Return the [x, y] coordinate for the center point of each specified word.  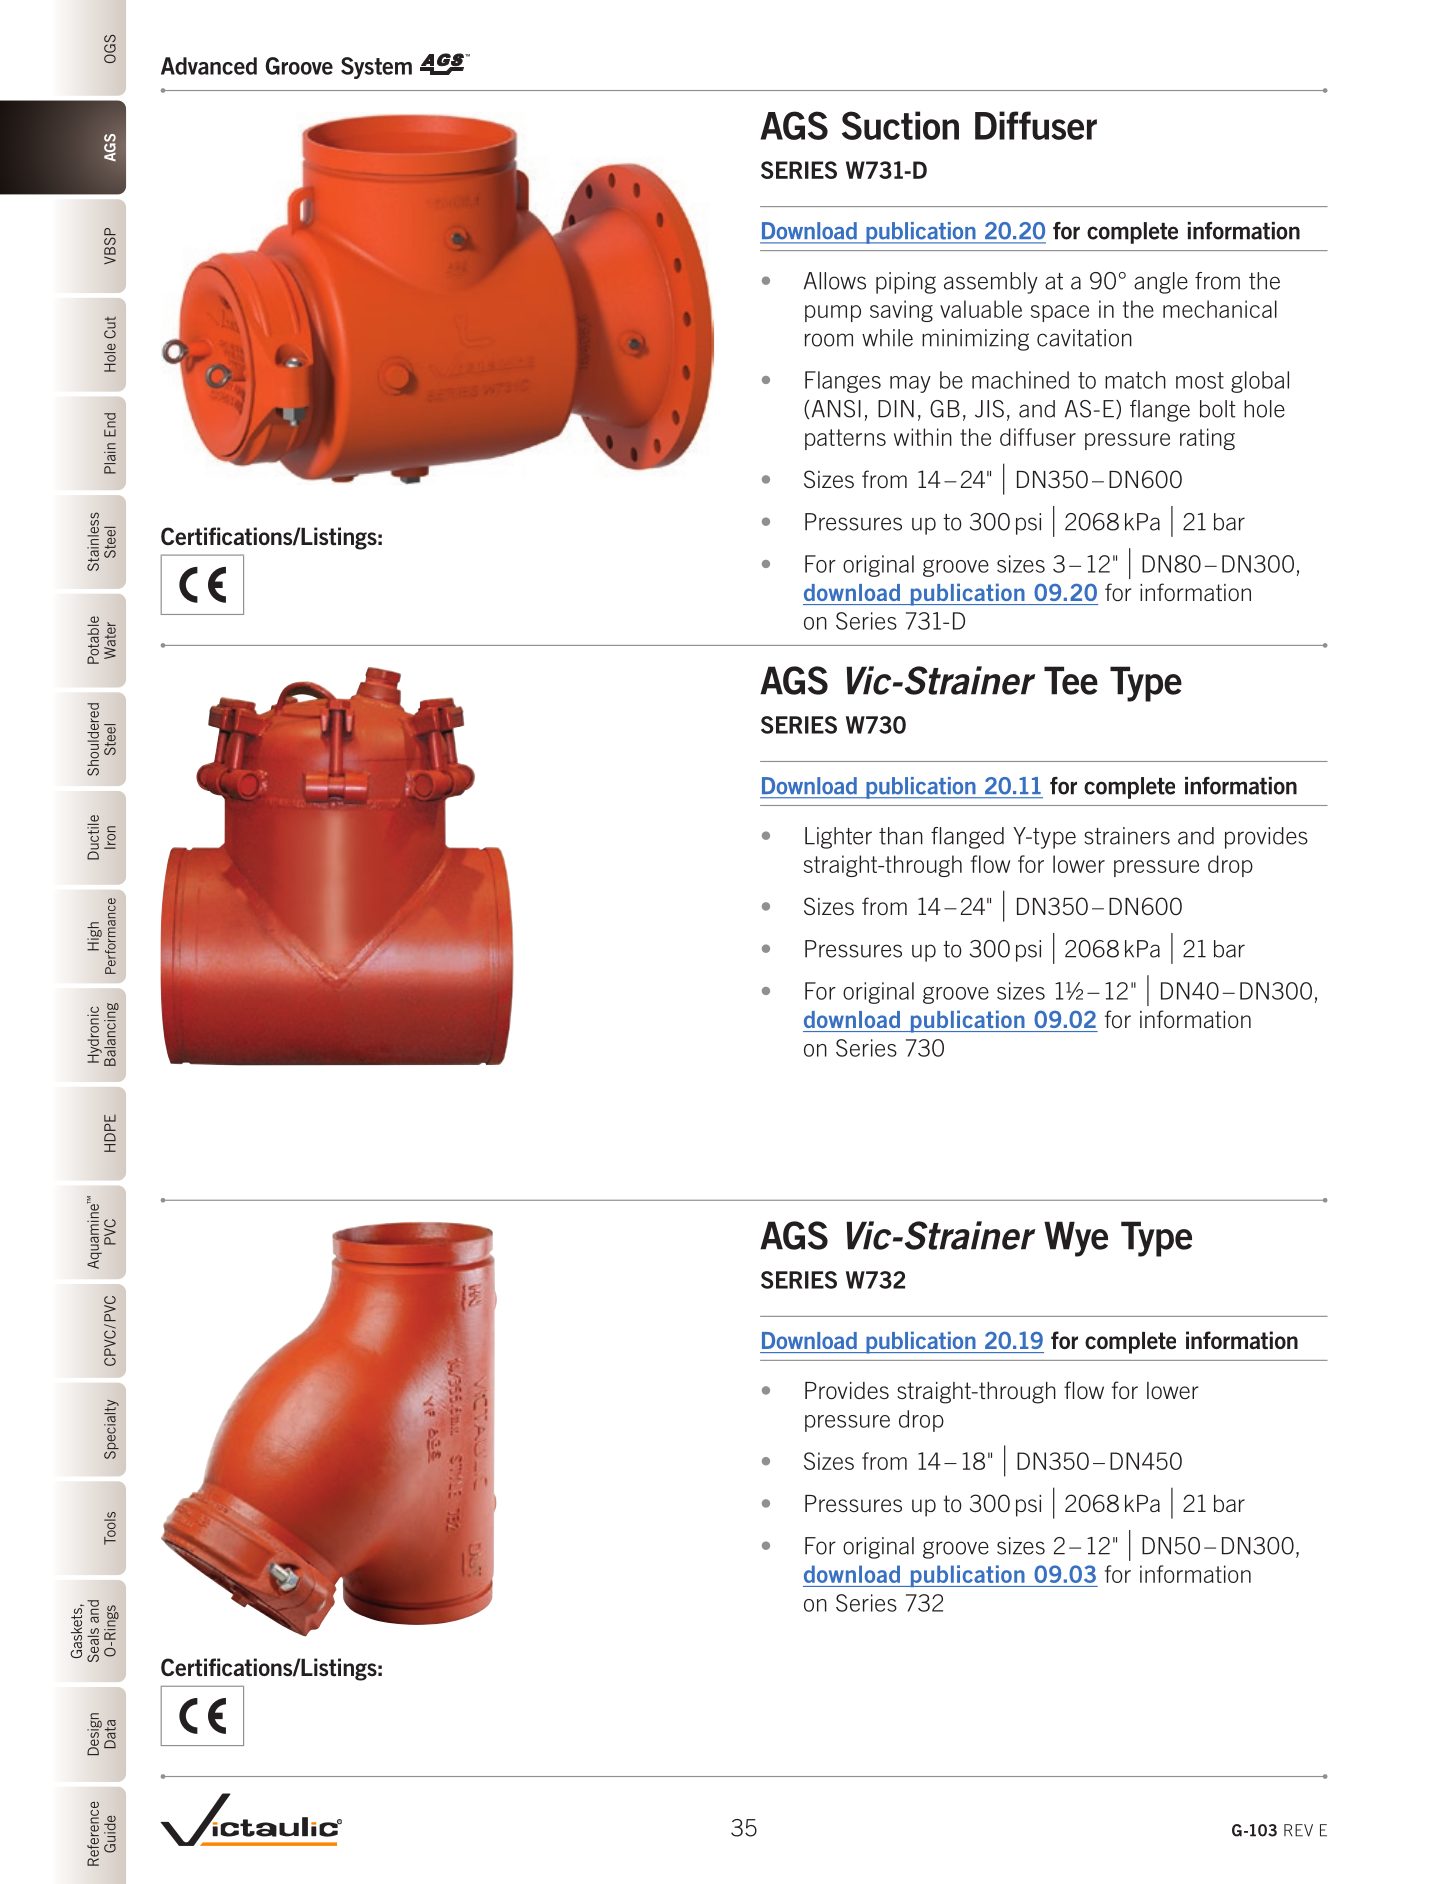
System [376, 68]
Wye [1076, 1239]
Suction [900, 125]
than [901, 836]
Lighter [838, 838]
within [923, 437]
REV [1298, 1830]
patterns [845, 439]
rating [1207, 439]
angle [1161, 283]
